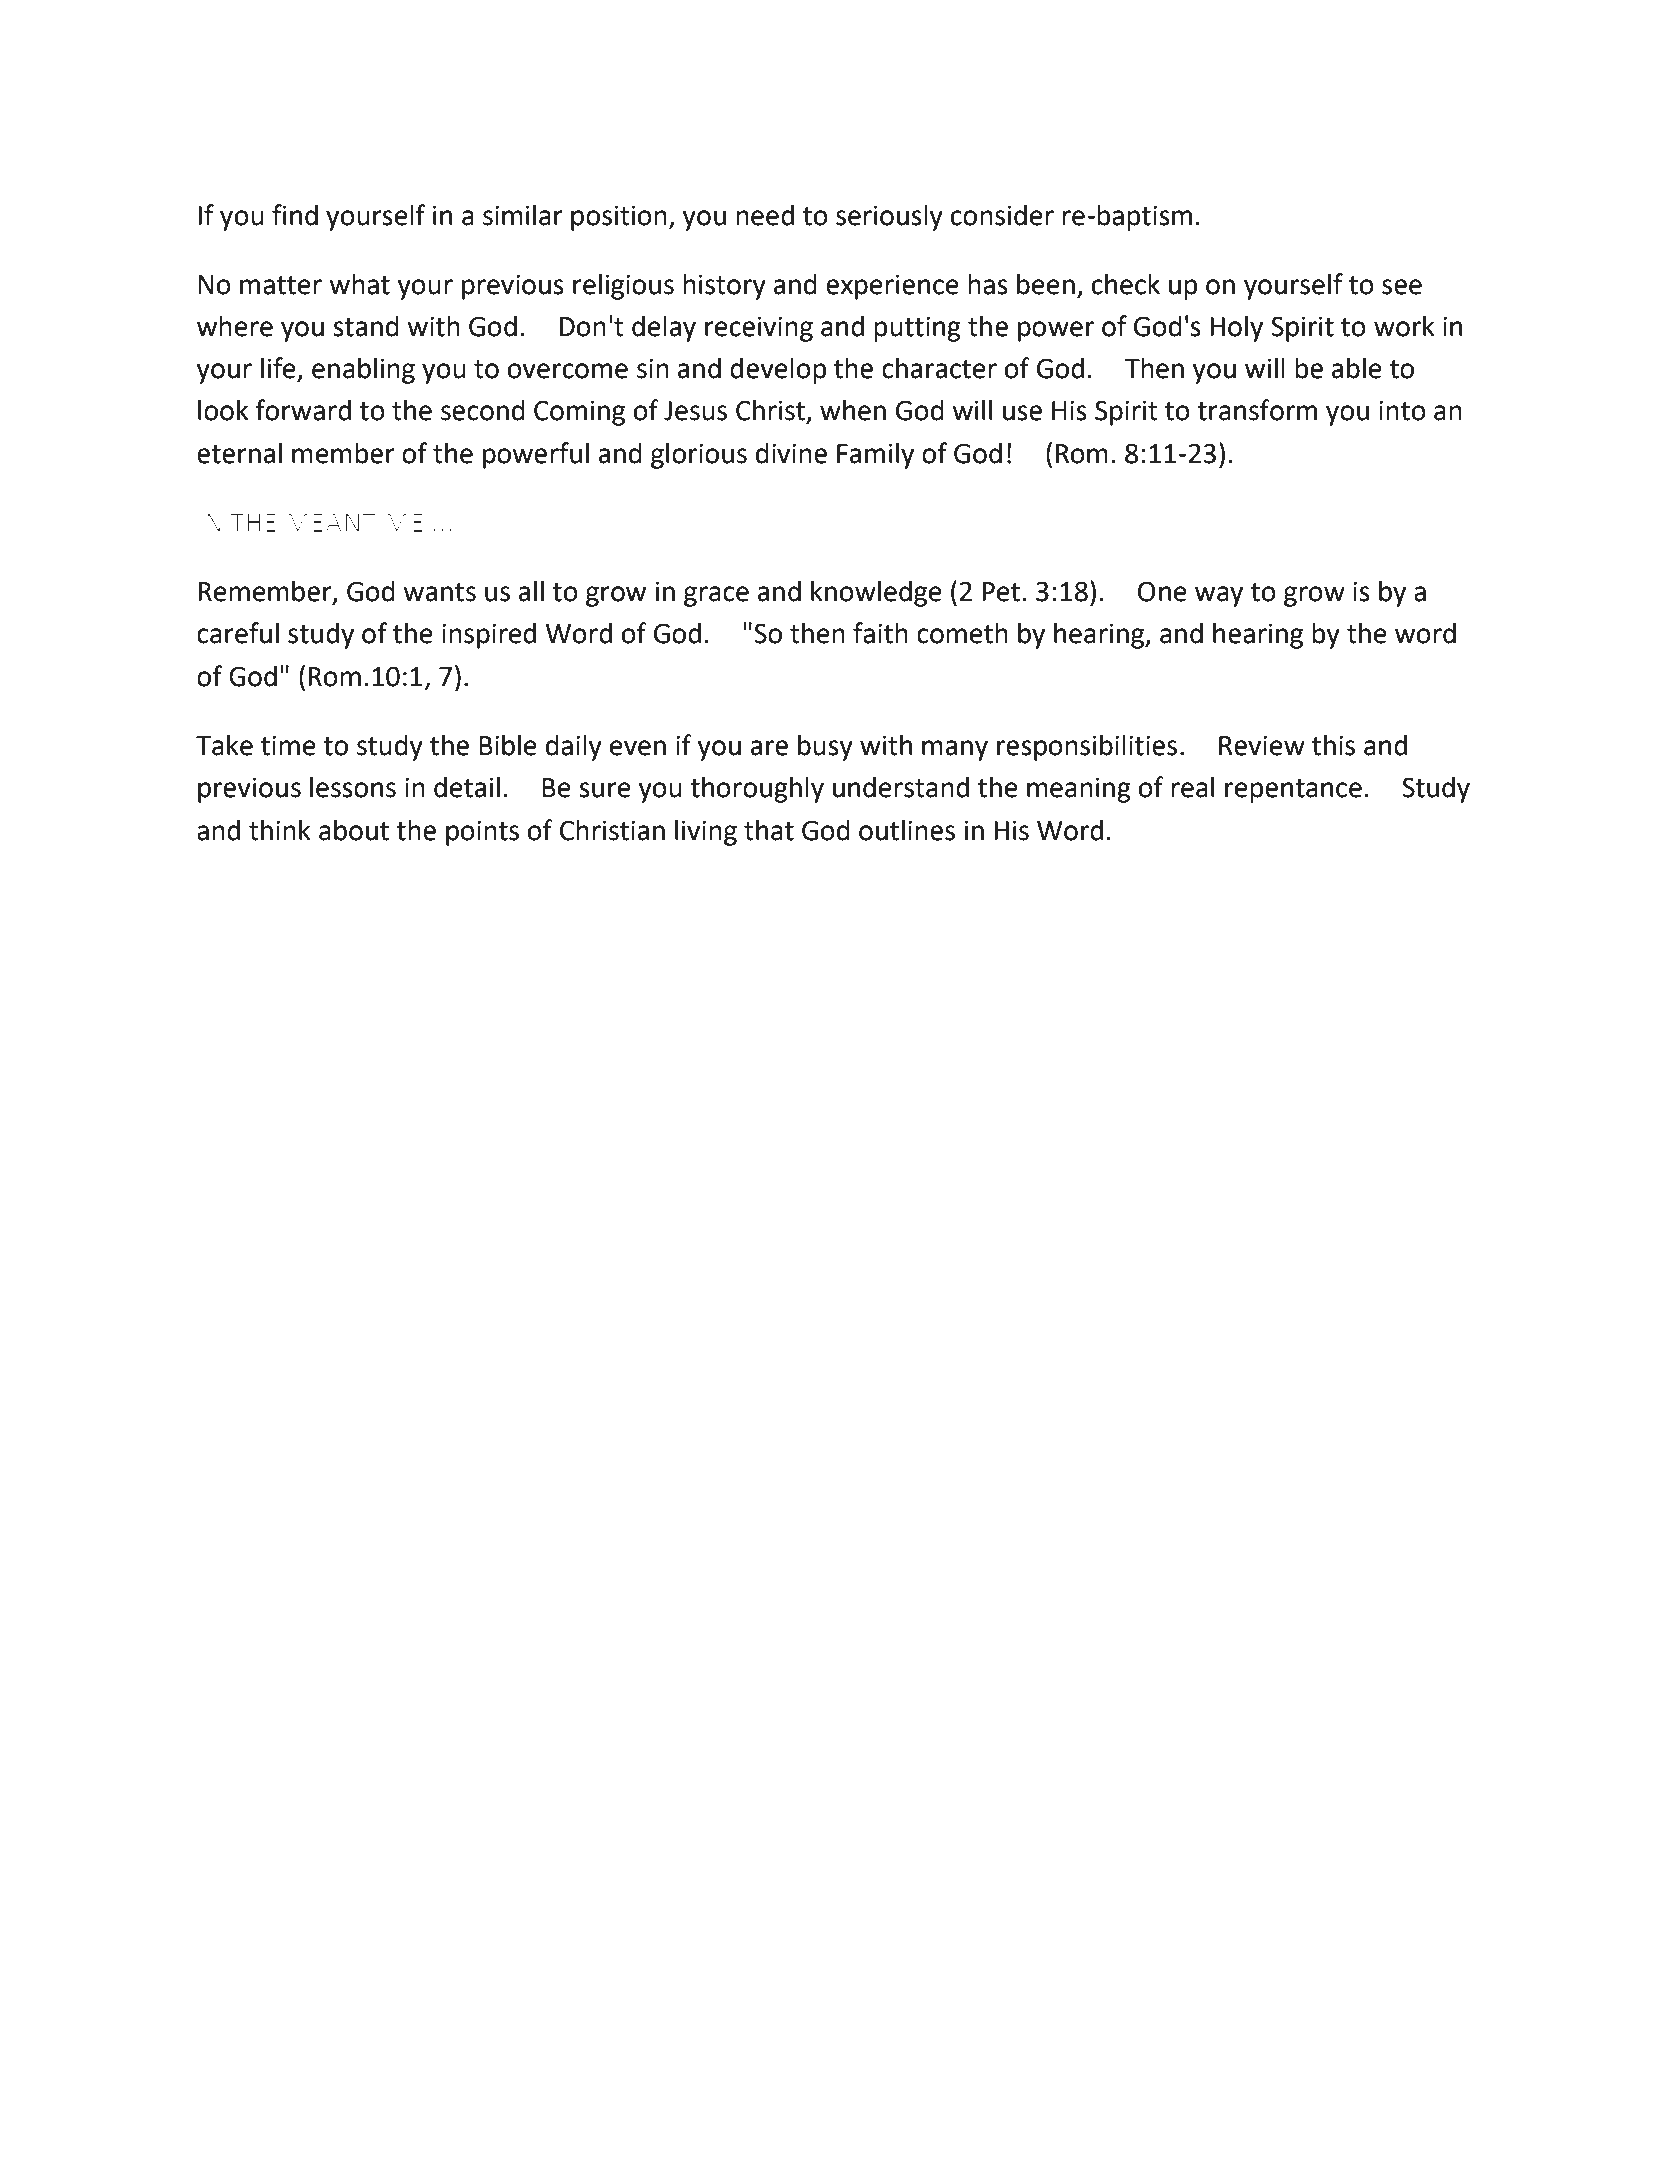 The height and width of the page is (2160, 1669). I want to click on find, so click(295, 215).
